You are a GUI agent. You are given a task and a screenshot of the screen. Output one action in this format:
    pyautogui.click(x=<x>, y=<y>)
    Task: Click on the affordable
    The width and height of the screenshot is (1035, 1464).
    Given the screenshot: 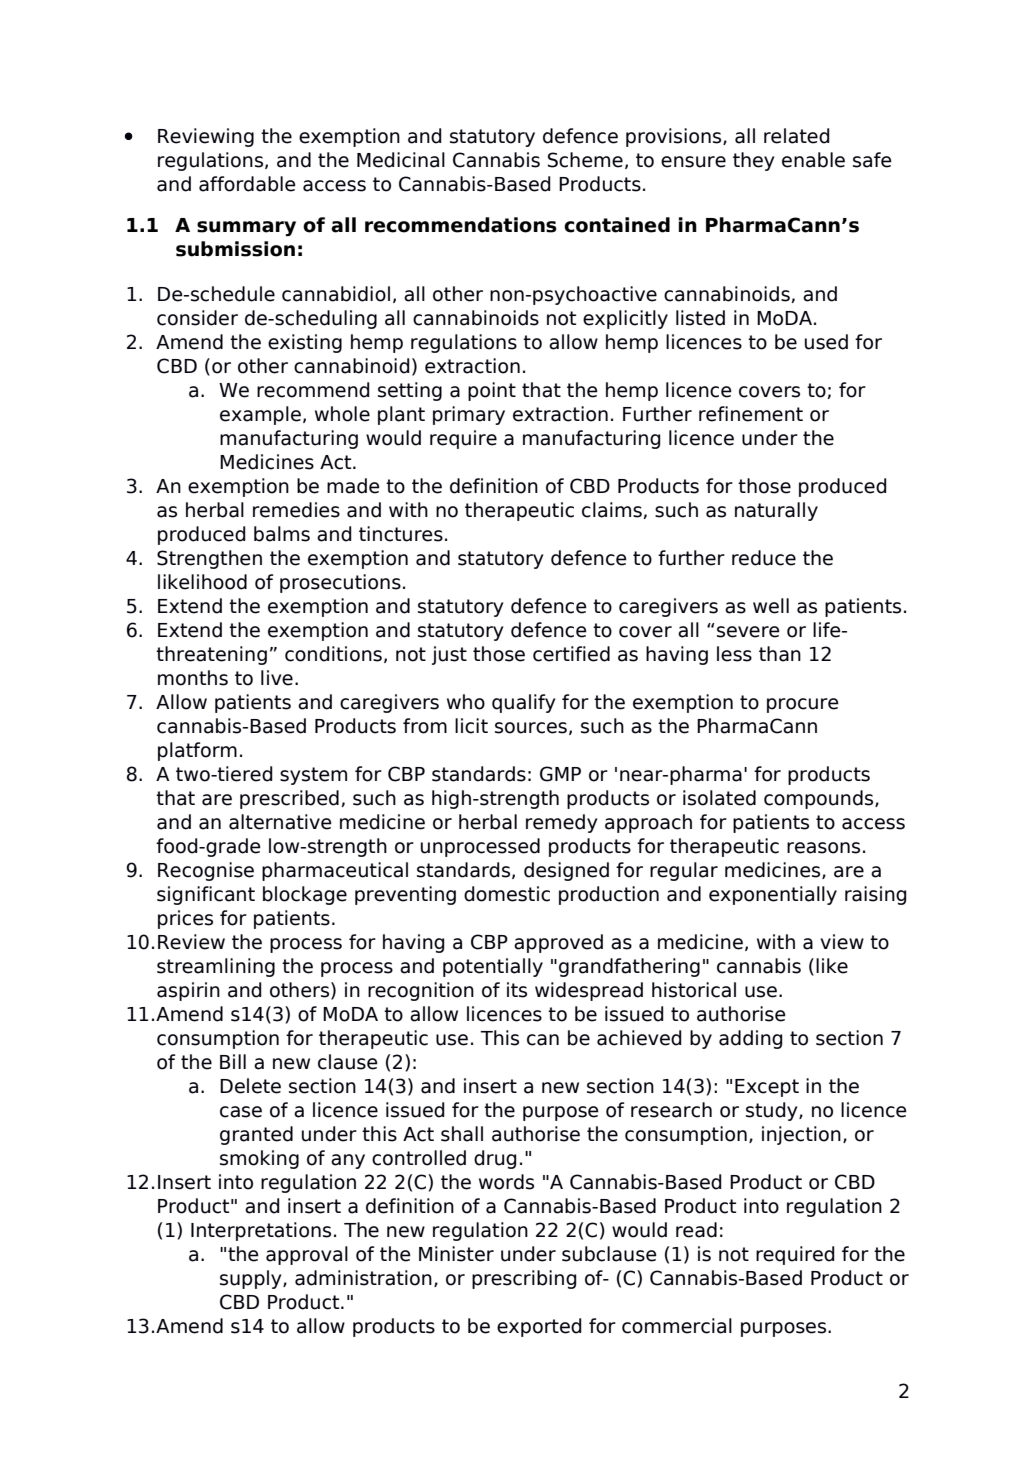 What is the action you would take?
    pyautogui.click(x=247, y=184)
